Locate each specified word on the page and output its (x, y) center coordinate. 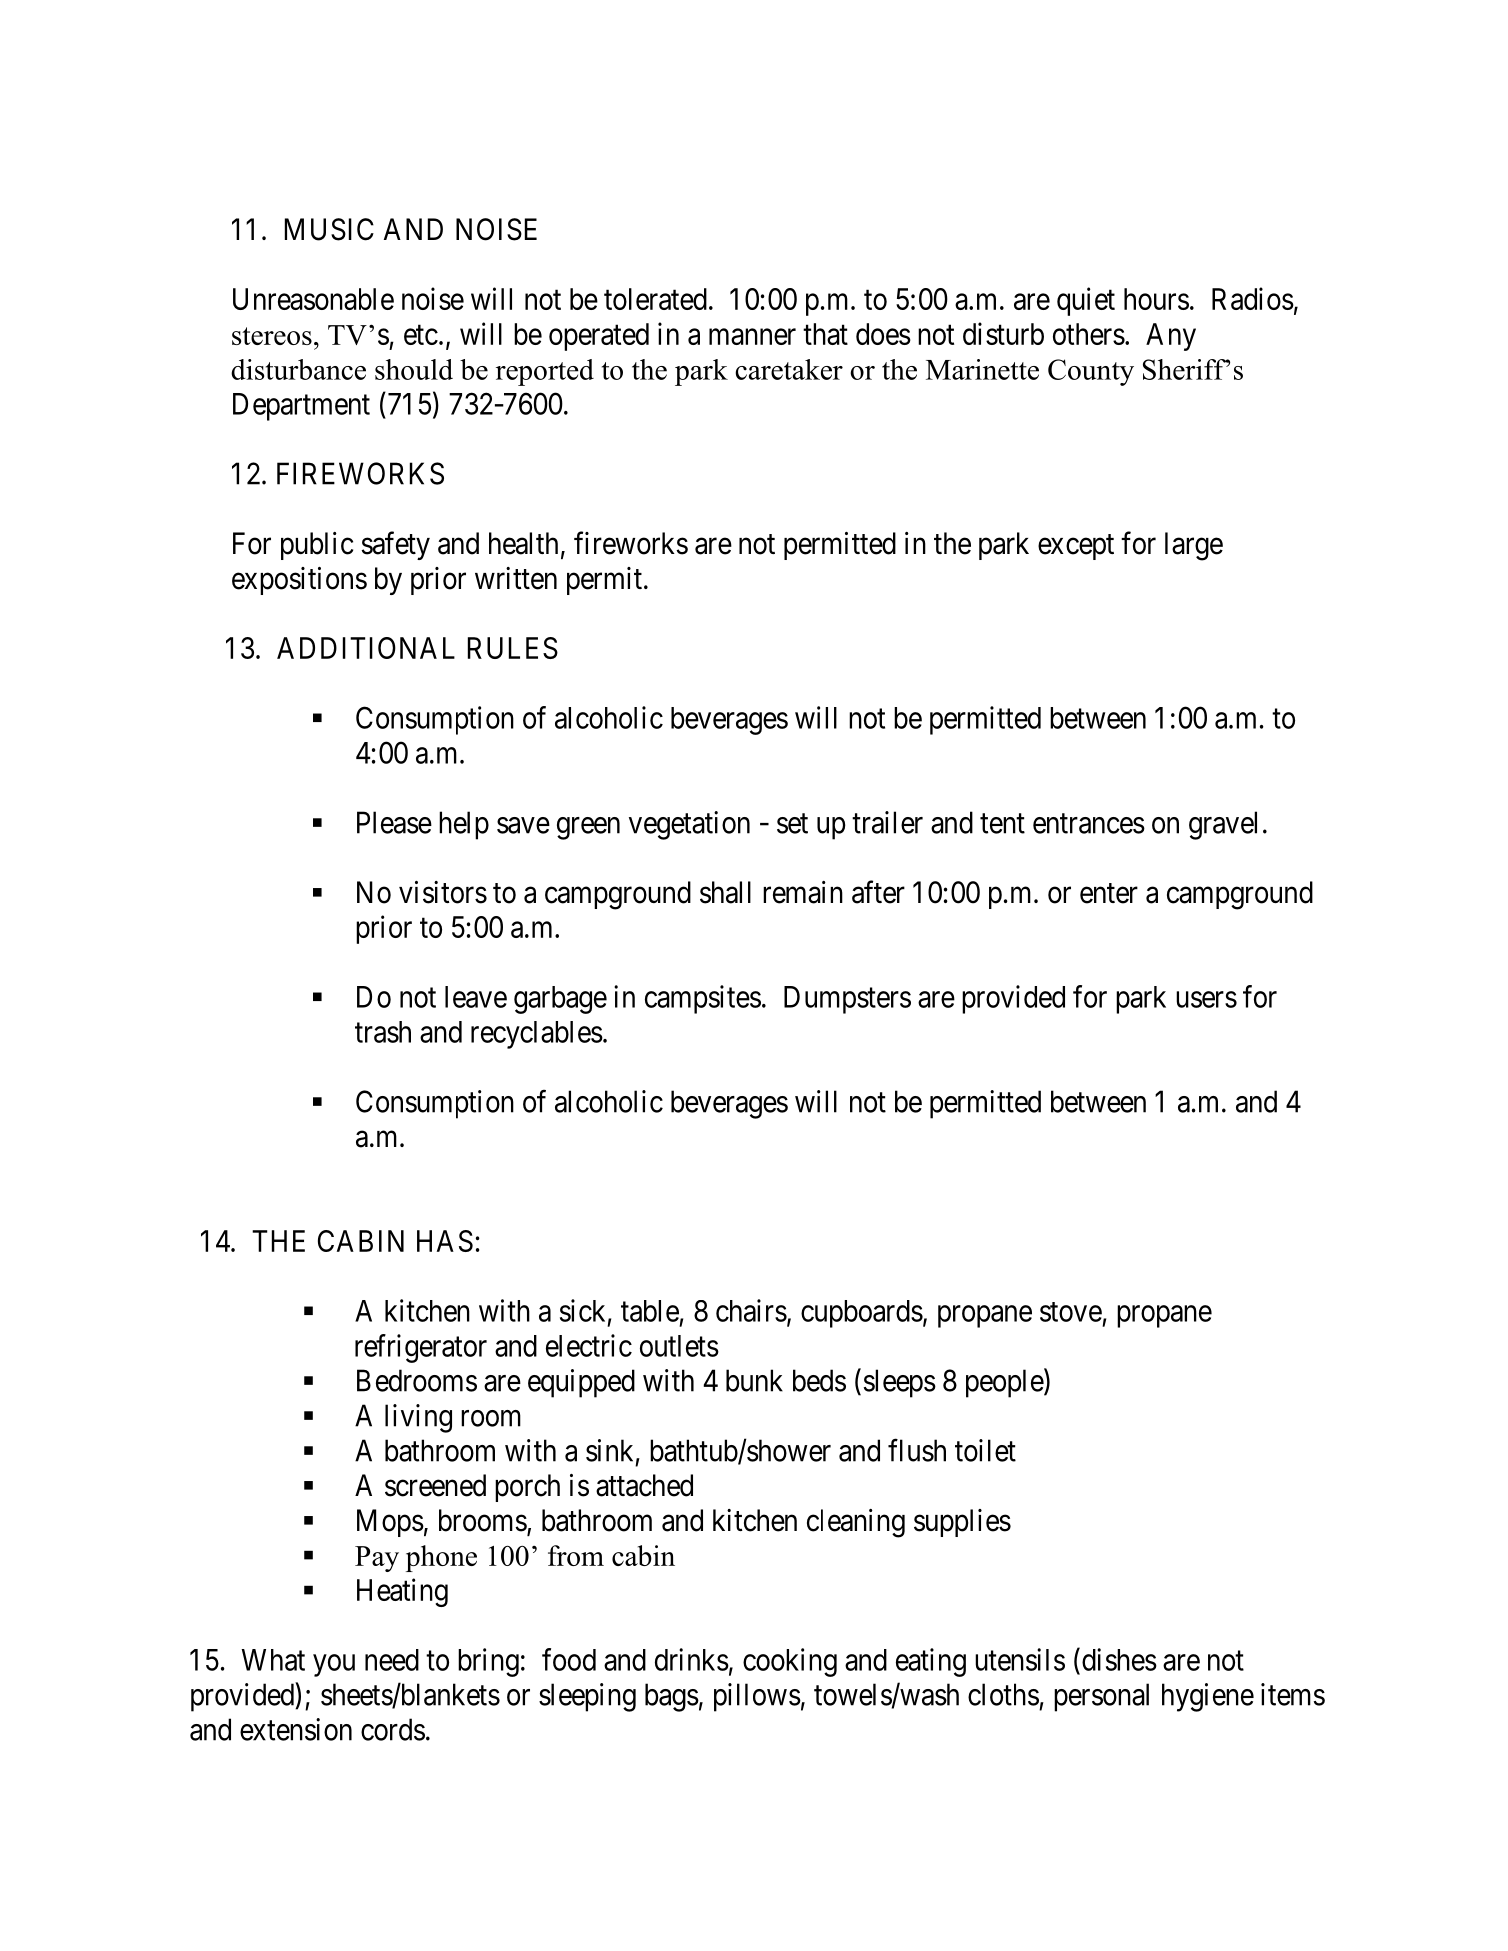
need (392, 1660)
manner (752, 337)
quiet (1086, 301)
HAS (445, 1241)
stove (1071, 1312)
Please (394, 822)
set (792, 824)
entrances (1089, 824)
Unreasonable (313, 299)
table (650, 1311)
